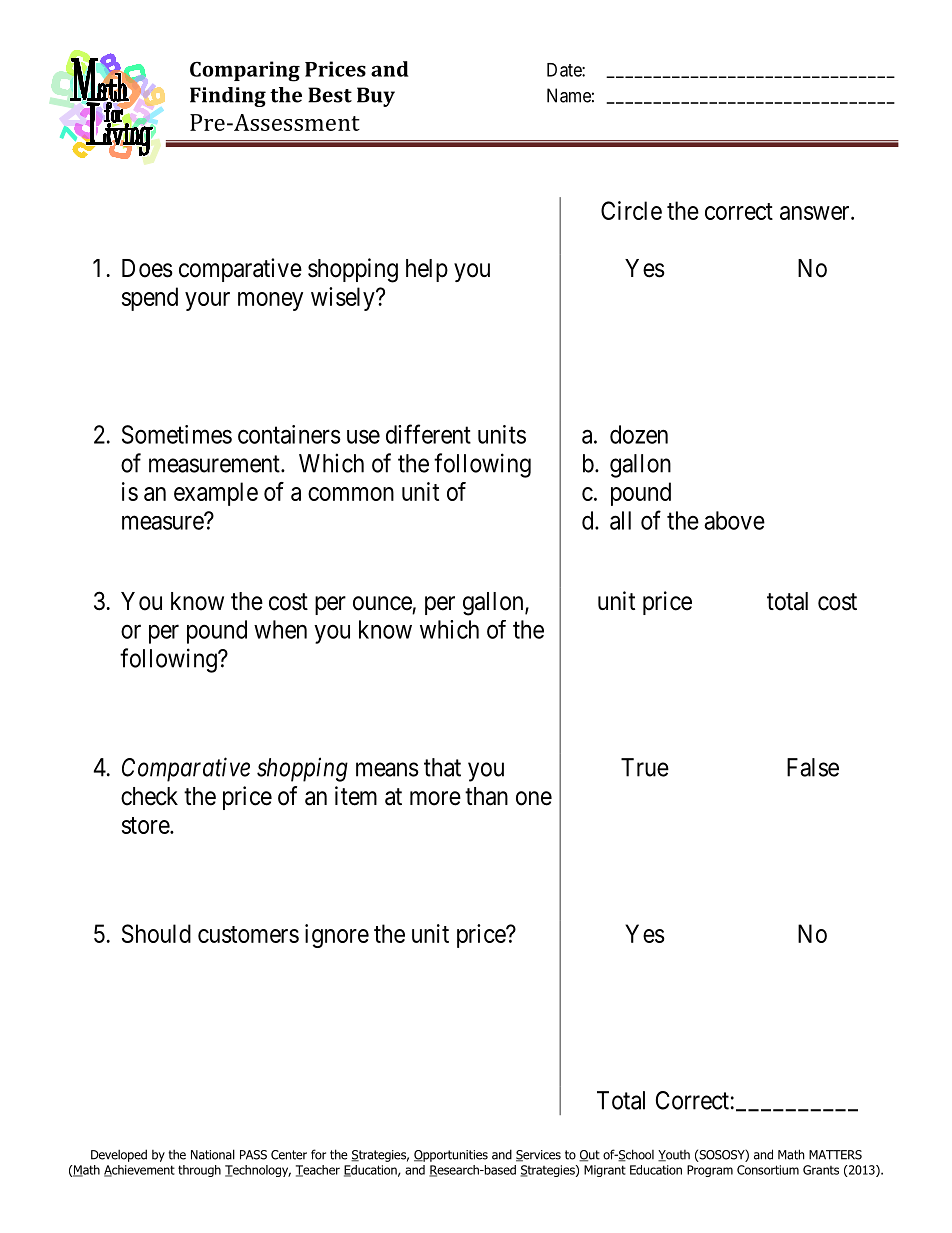  I want to click on when, so click(280, 629).
